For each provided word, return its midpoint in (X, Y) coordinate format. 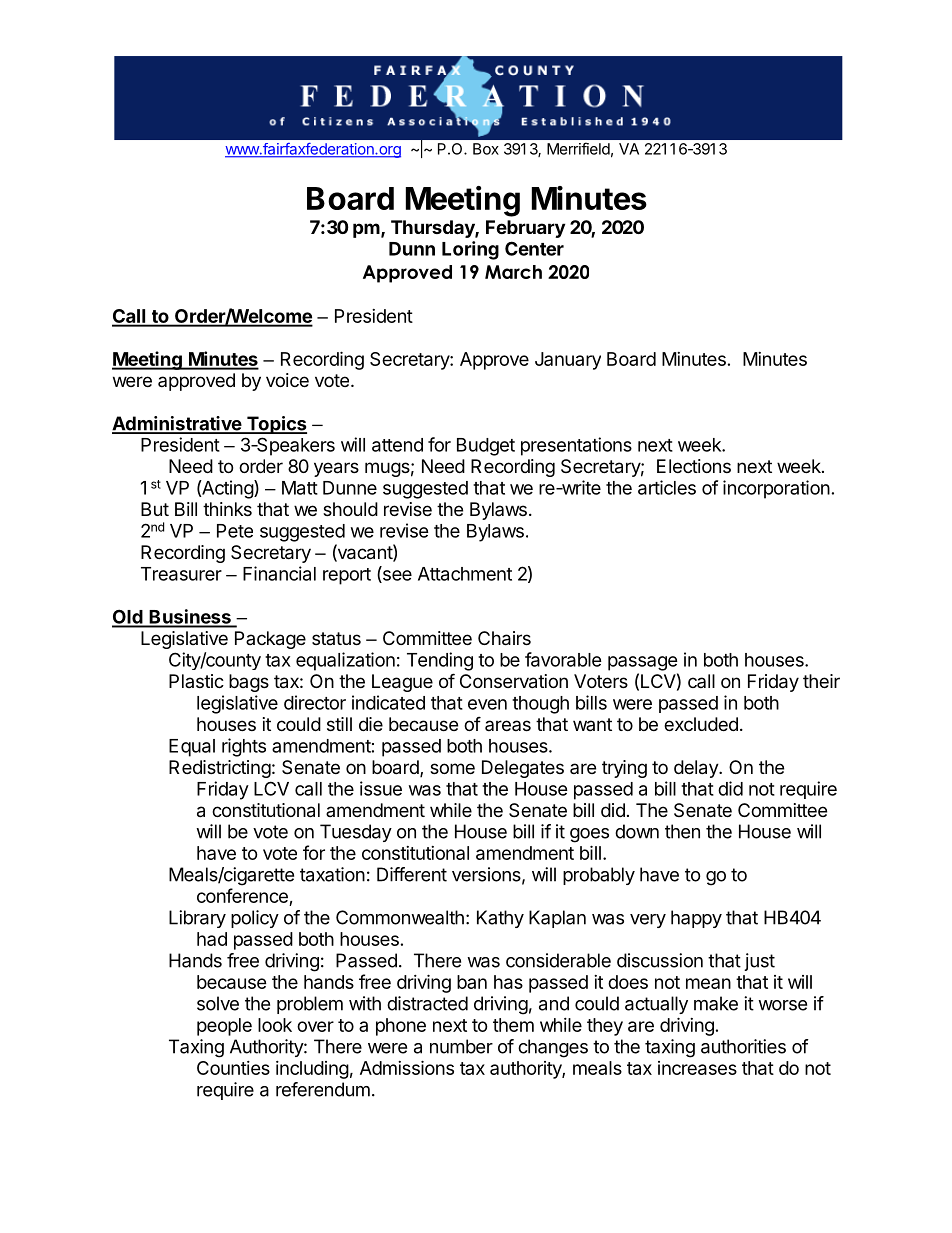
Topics (275, 425)
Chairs (504, 638)
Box (486, 149)
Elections (694, 466)
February (525, 229)
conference (243, 897)
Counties (233, 1068)
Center (534, 248)
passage (643, 663)
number (461, 1046)
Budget (486, 447)
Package (270, 640)
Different (412, 874)
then (682, 831)
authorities (743, 1046)
